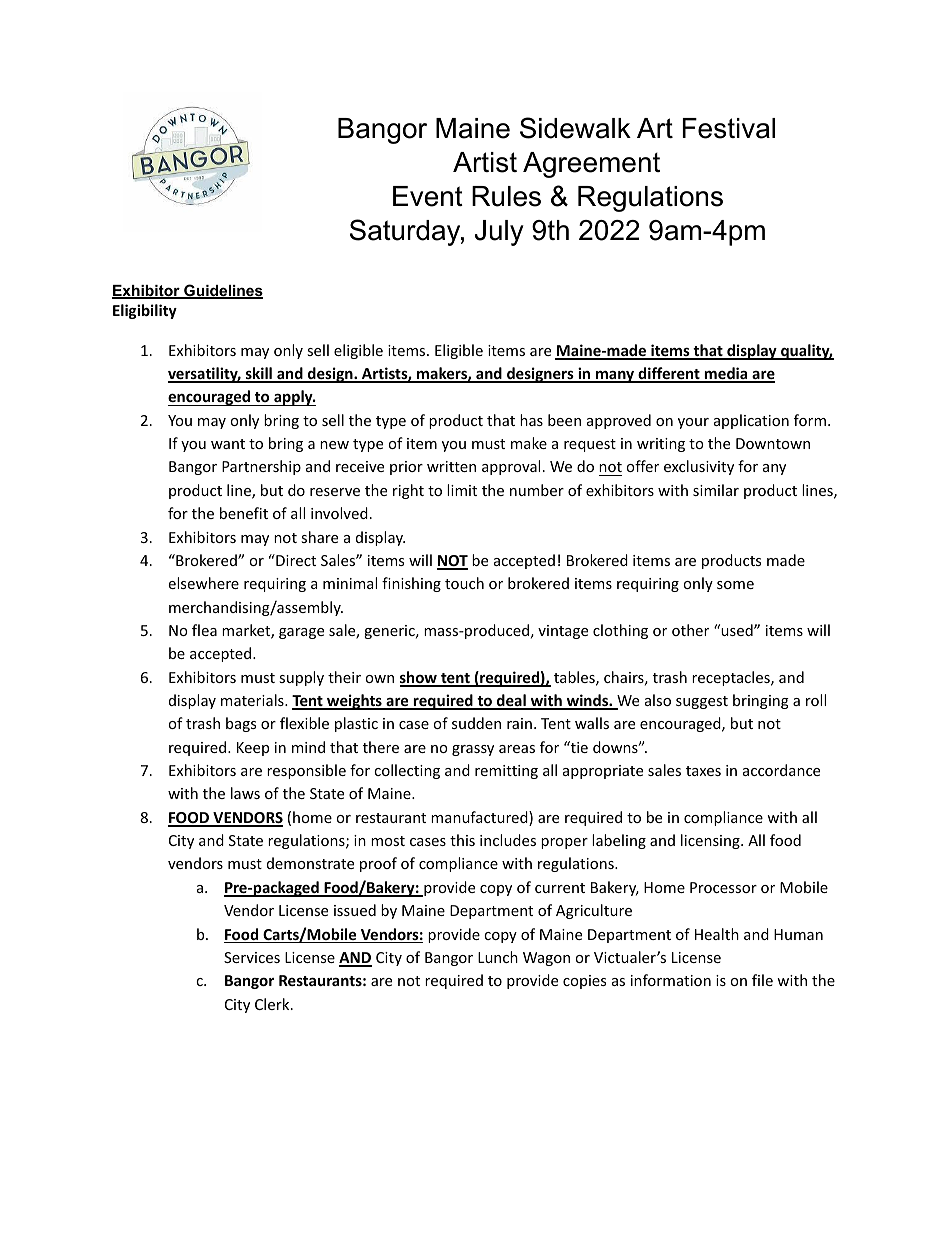 The width and height of the screenshot is (952, 1233). Describe the element at coordinates (245, 793) in the screenshot. I see `laws` at that location.
